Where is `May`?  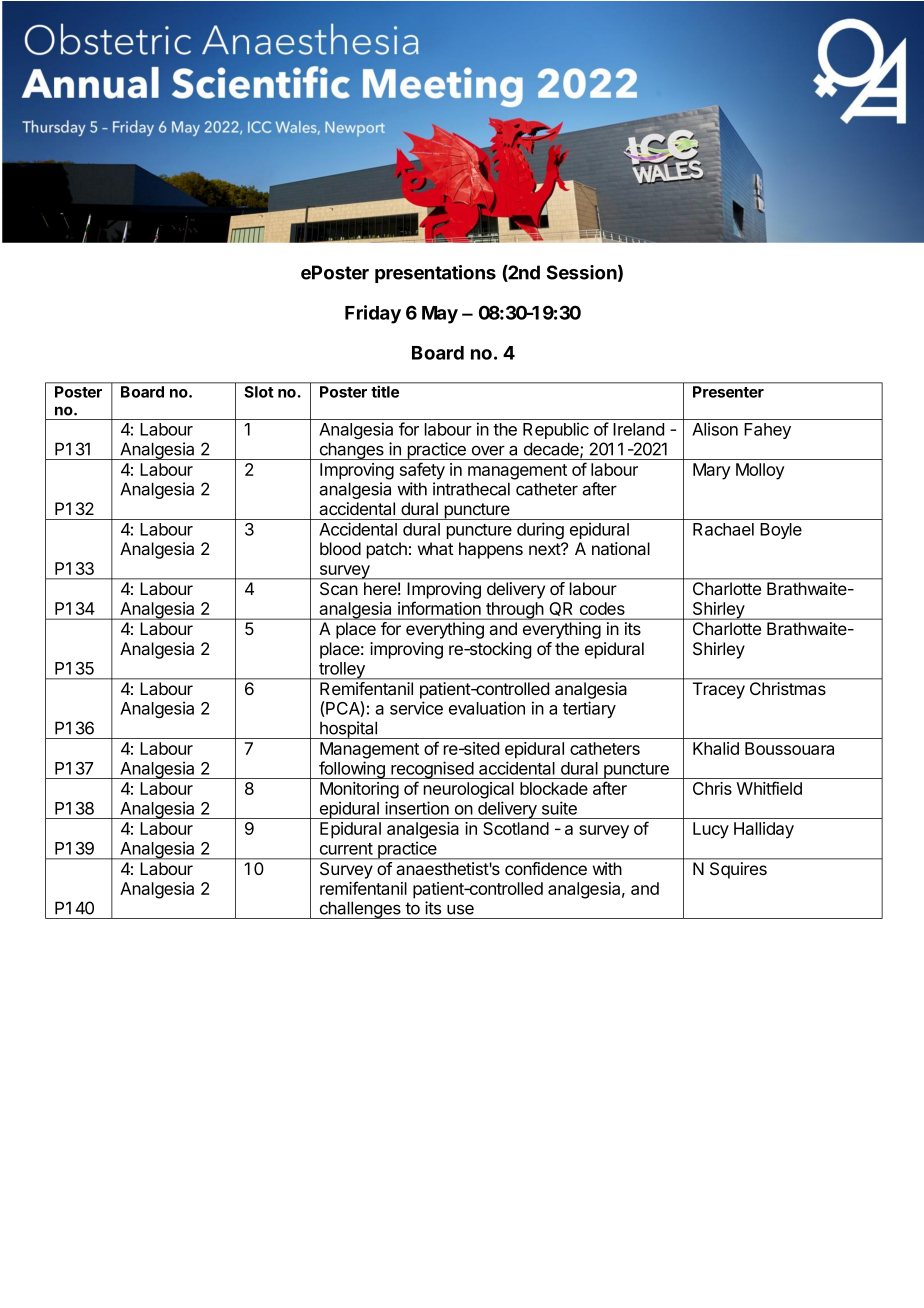
May is located at coordinates (440, 315).
